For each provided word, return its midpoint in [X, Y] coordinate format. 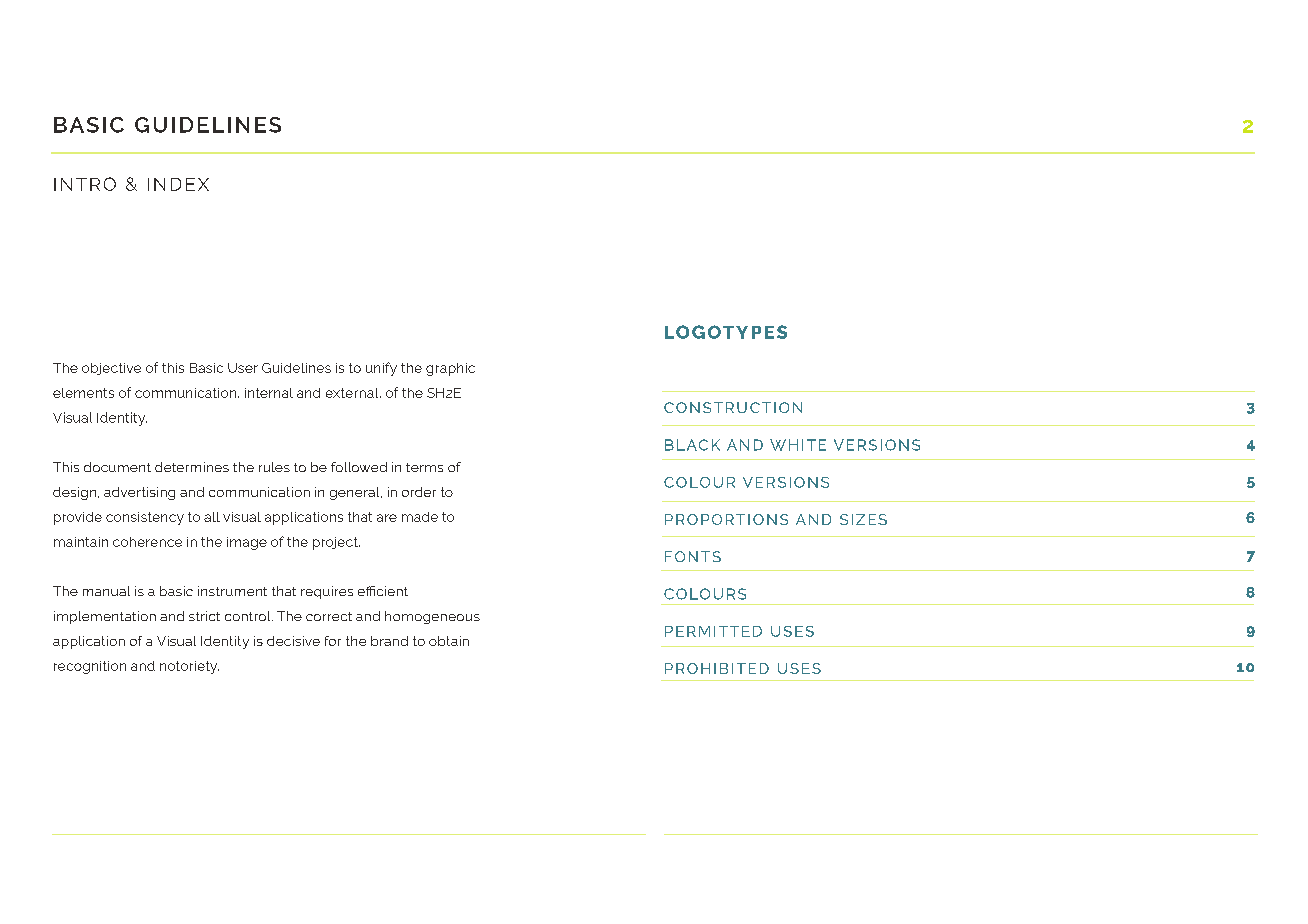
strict [204, 616]
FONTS [693, 556]
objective [111, 369]
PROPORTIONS [726, 519]
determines [192, 467]
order [419, 492]
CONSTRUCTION [733, 407]
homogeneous [432, 617]
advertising [139, 493]
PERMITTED [713, 631]
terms [424, 467]
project [336, 543]
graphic [450, 369]
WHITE [798, 445]
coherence [147, 542]
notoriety [189, 667]
